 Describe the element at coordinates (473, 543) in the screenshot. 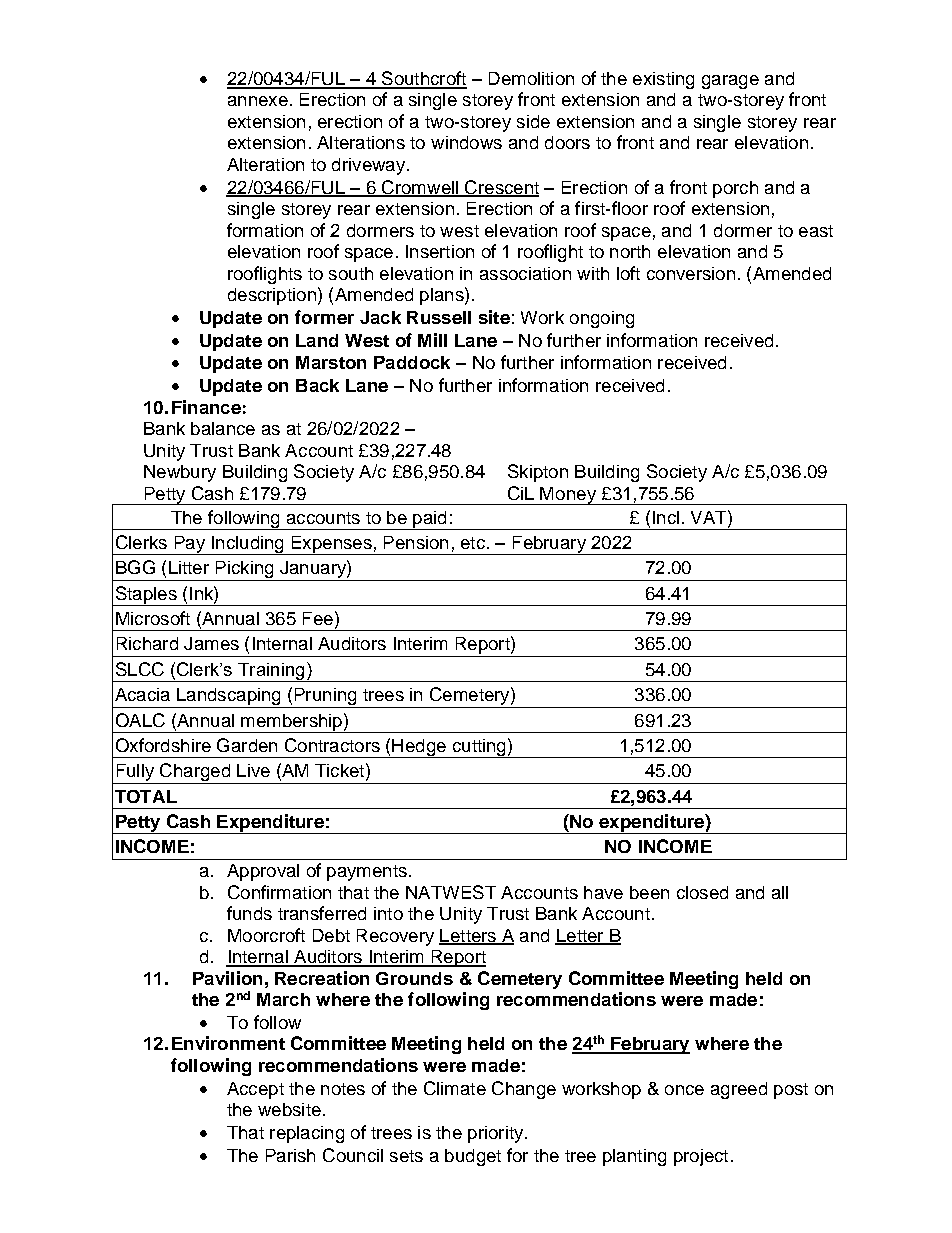

I see `etc` at that location.
